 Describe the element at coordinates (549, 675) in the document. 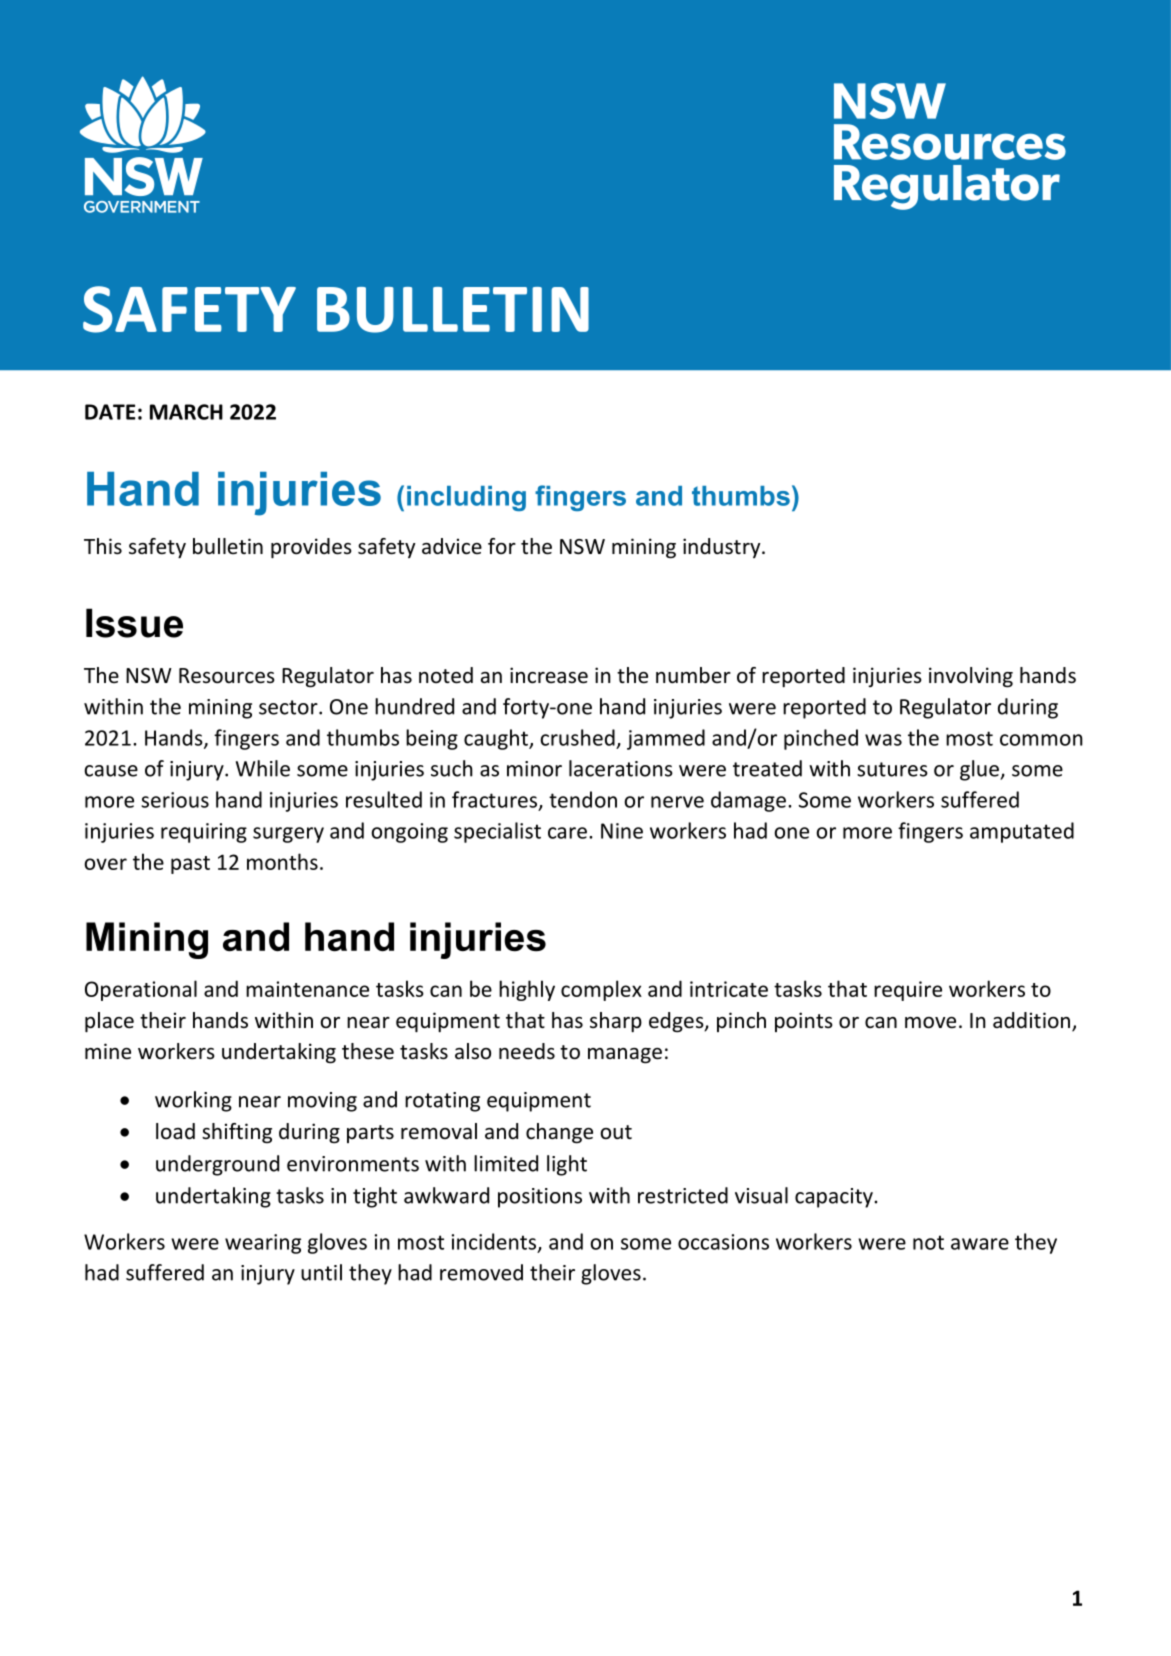

I see `increase` at that location.
